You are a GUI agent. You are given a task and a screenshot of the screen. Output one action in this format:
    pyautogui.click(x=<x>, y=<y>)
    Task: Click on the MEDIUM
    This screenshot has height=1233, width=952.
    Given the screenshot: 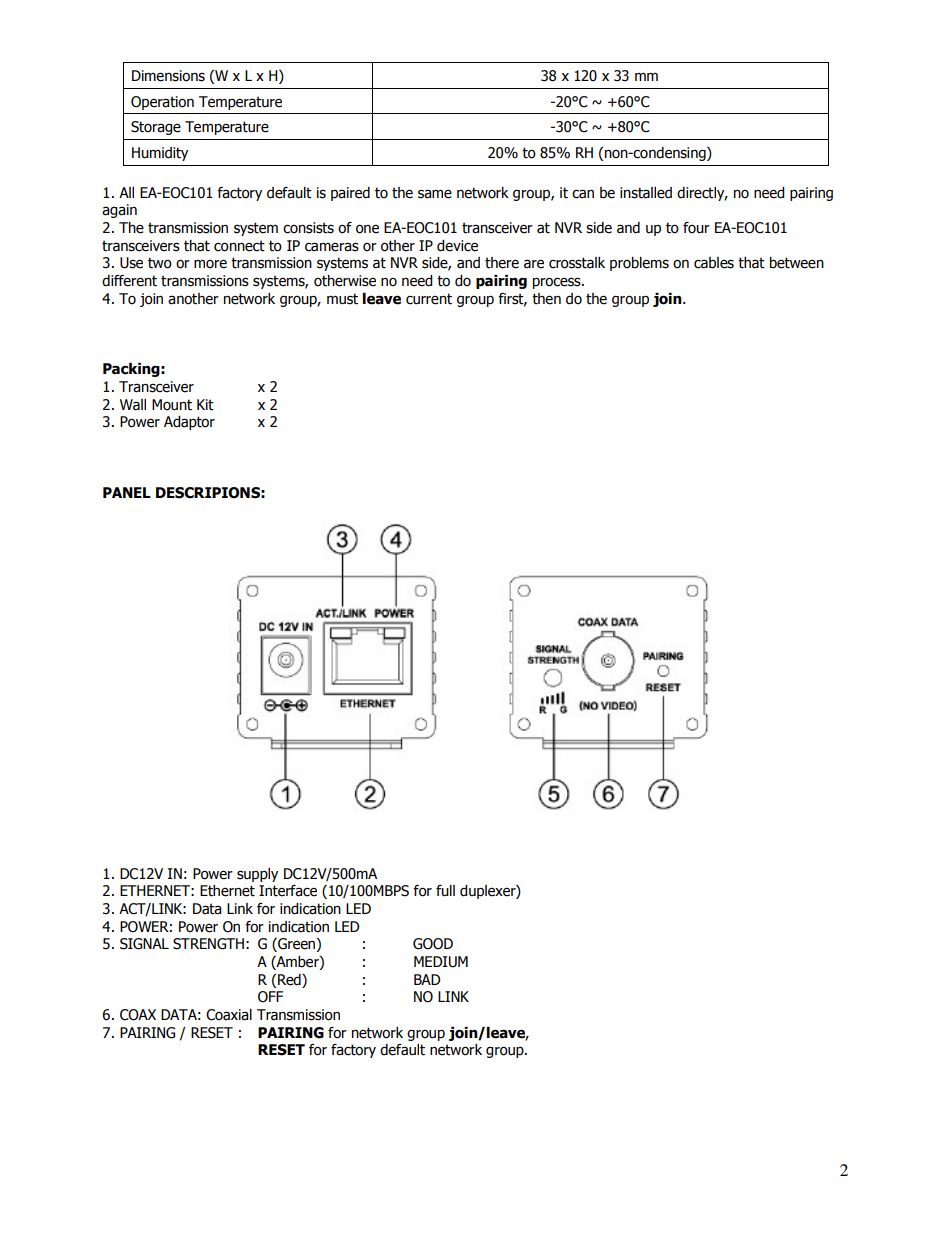 What is the action you would take?
    pyautogui.click(x=441, y=962)
